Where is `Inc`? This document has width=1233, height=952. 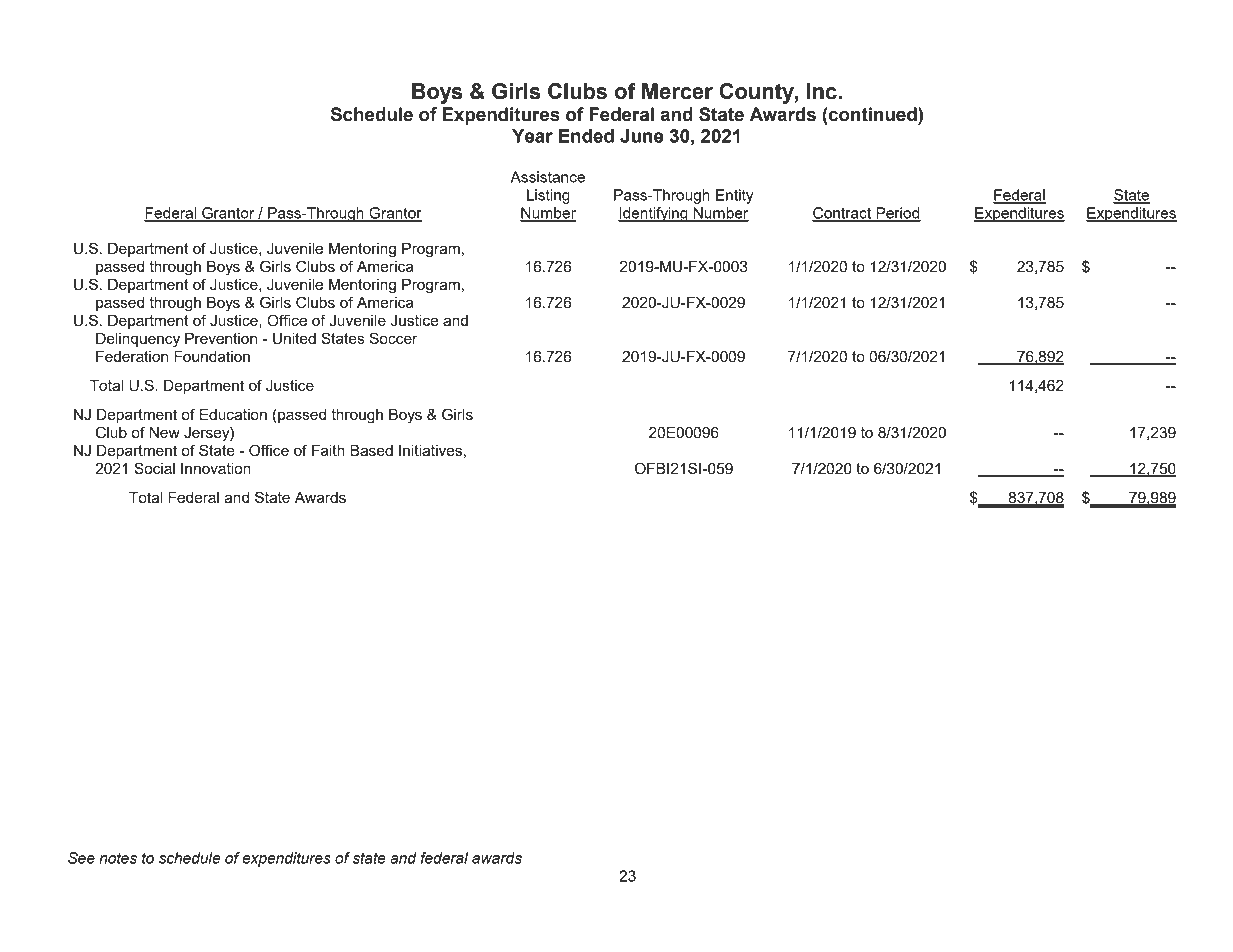 Inc is located at coordinates (823, 91).
